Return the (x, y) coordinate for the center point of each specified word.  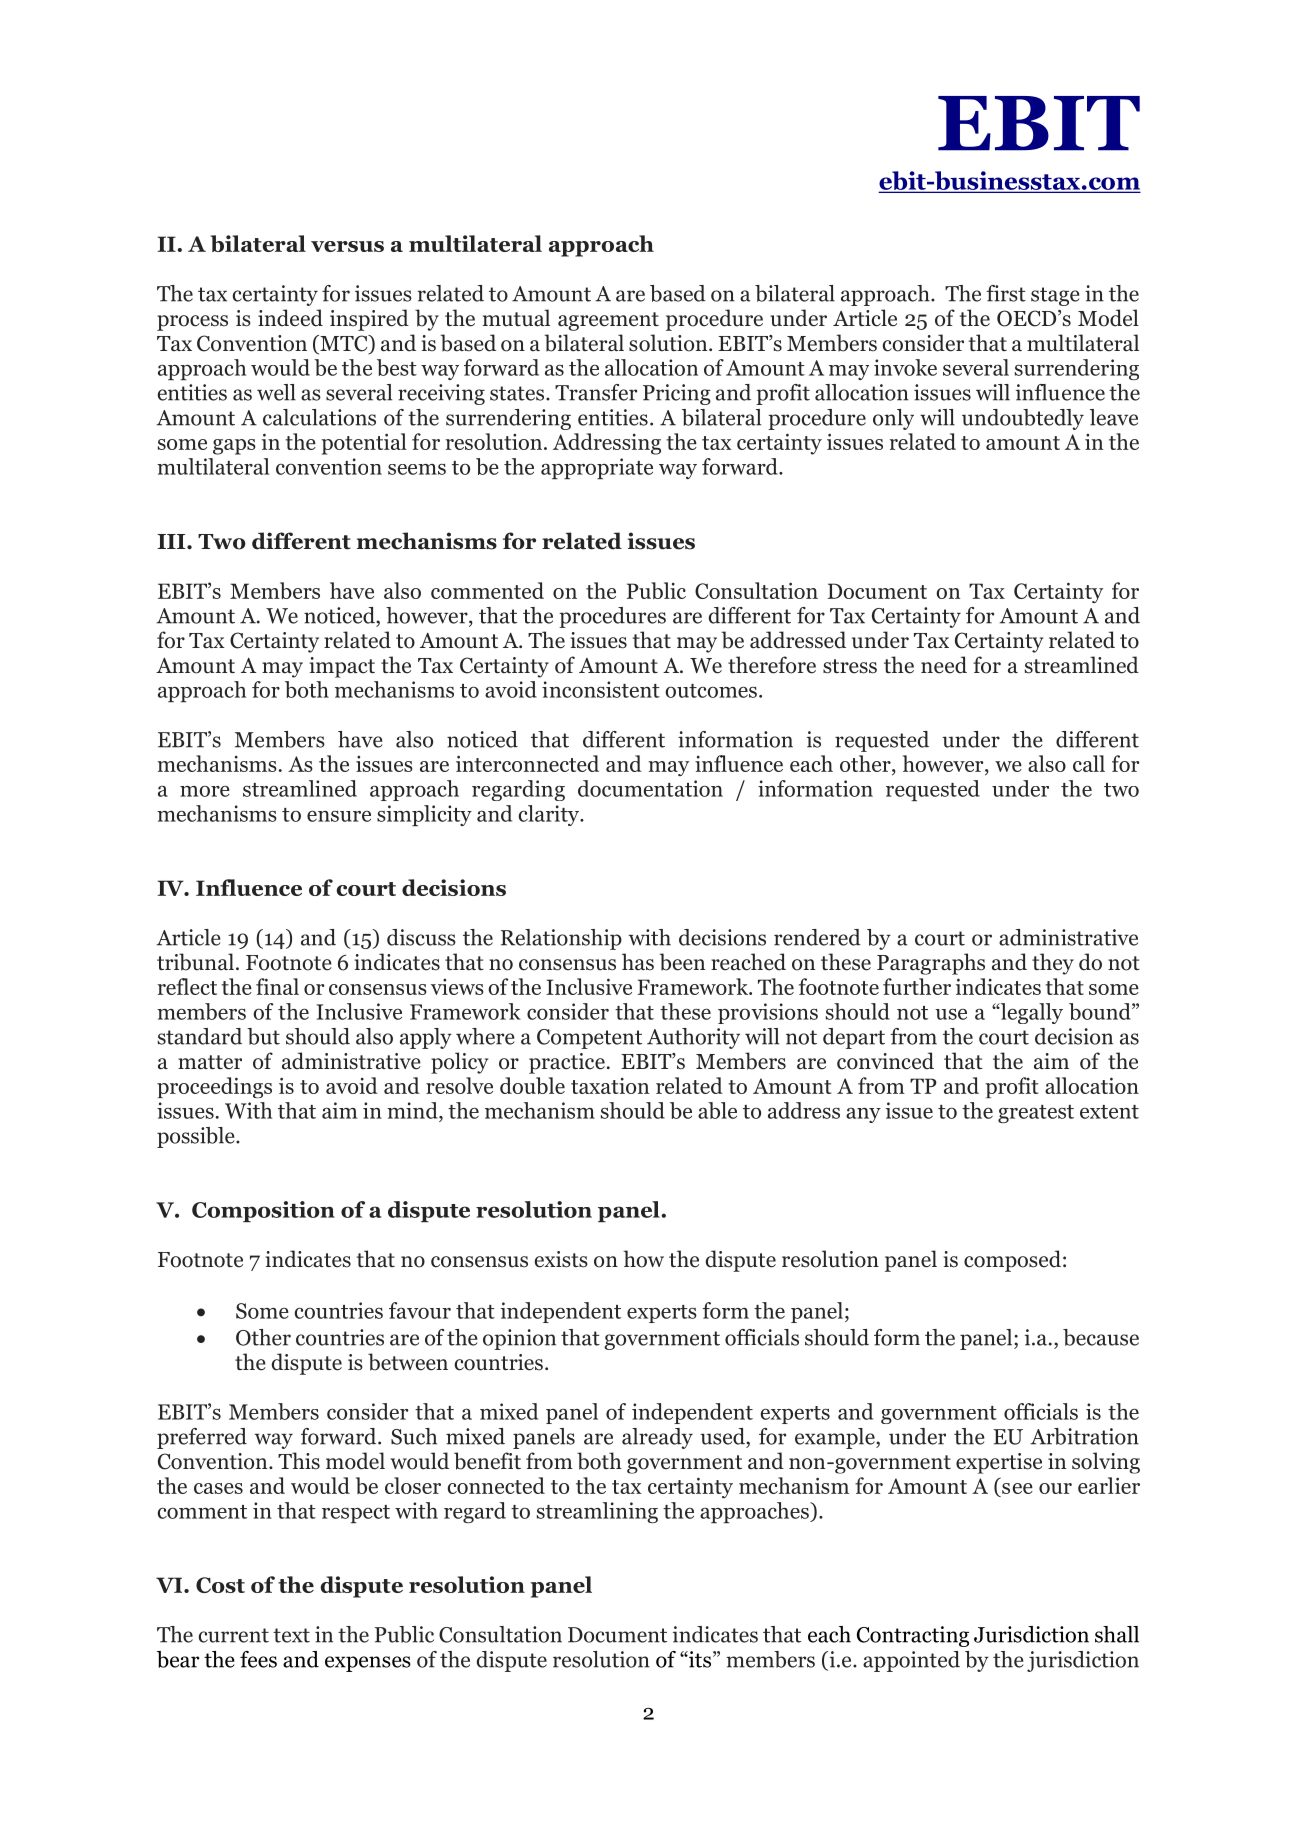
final (277, 986)
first (1006, 293)
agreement (608, 321)
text (291, 1635)
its (699, 1659)
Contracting (913, 1636)
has (638, 962)
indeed (290, 318)
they (1053, 964)
